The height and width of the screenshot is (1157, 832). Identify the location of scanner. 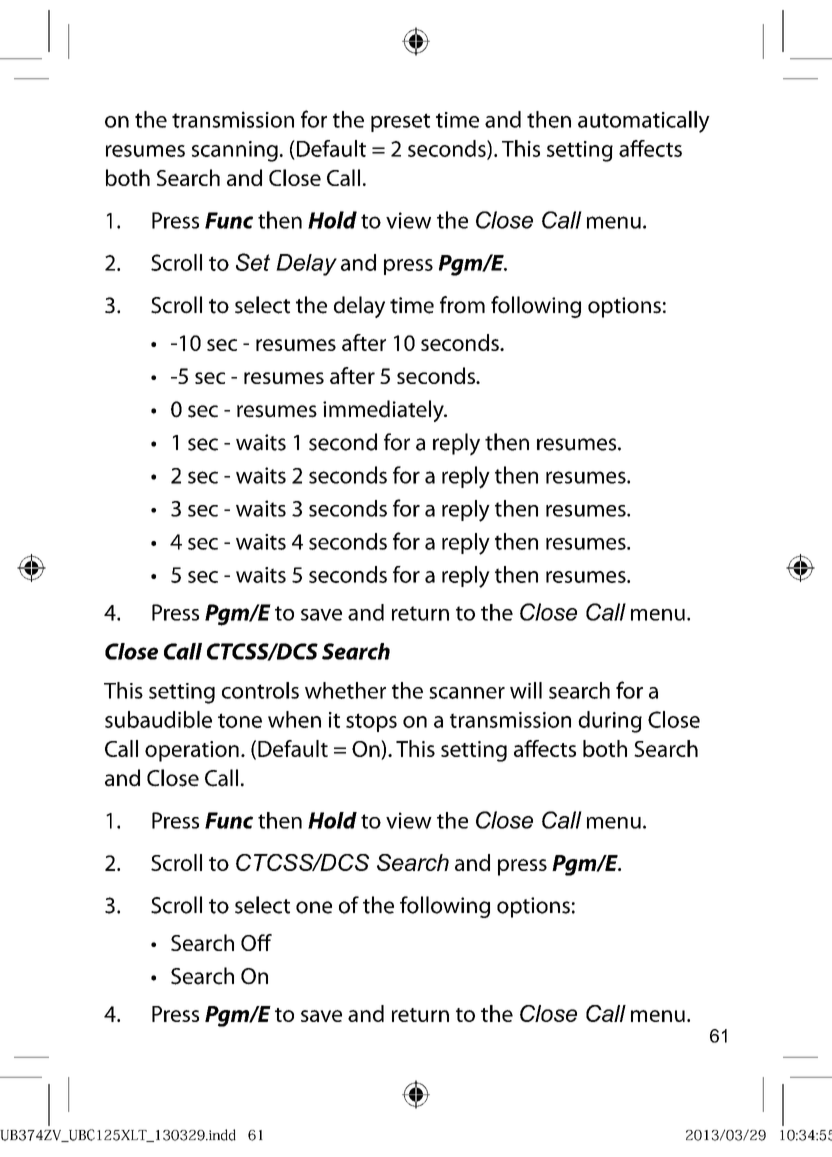
(467, 693).
